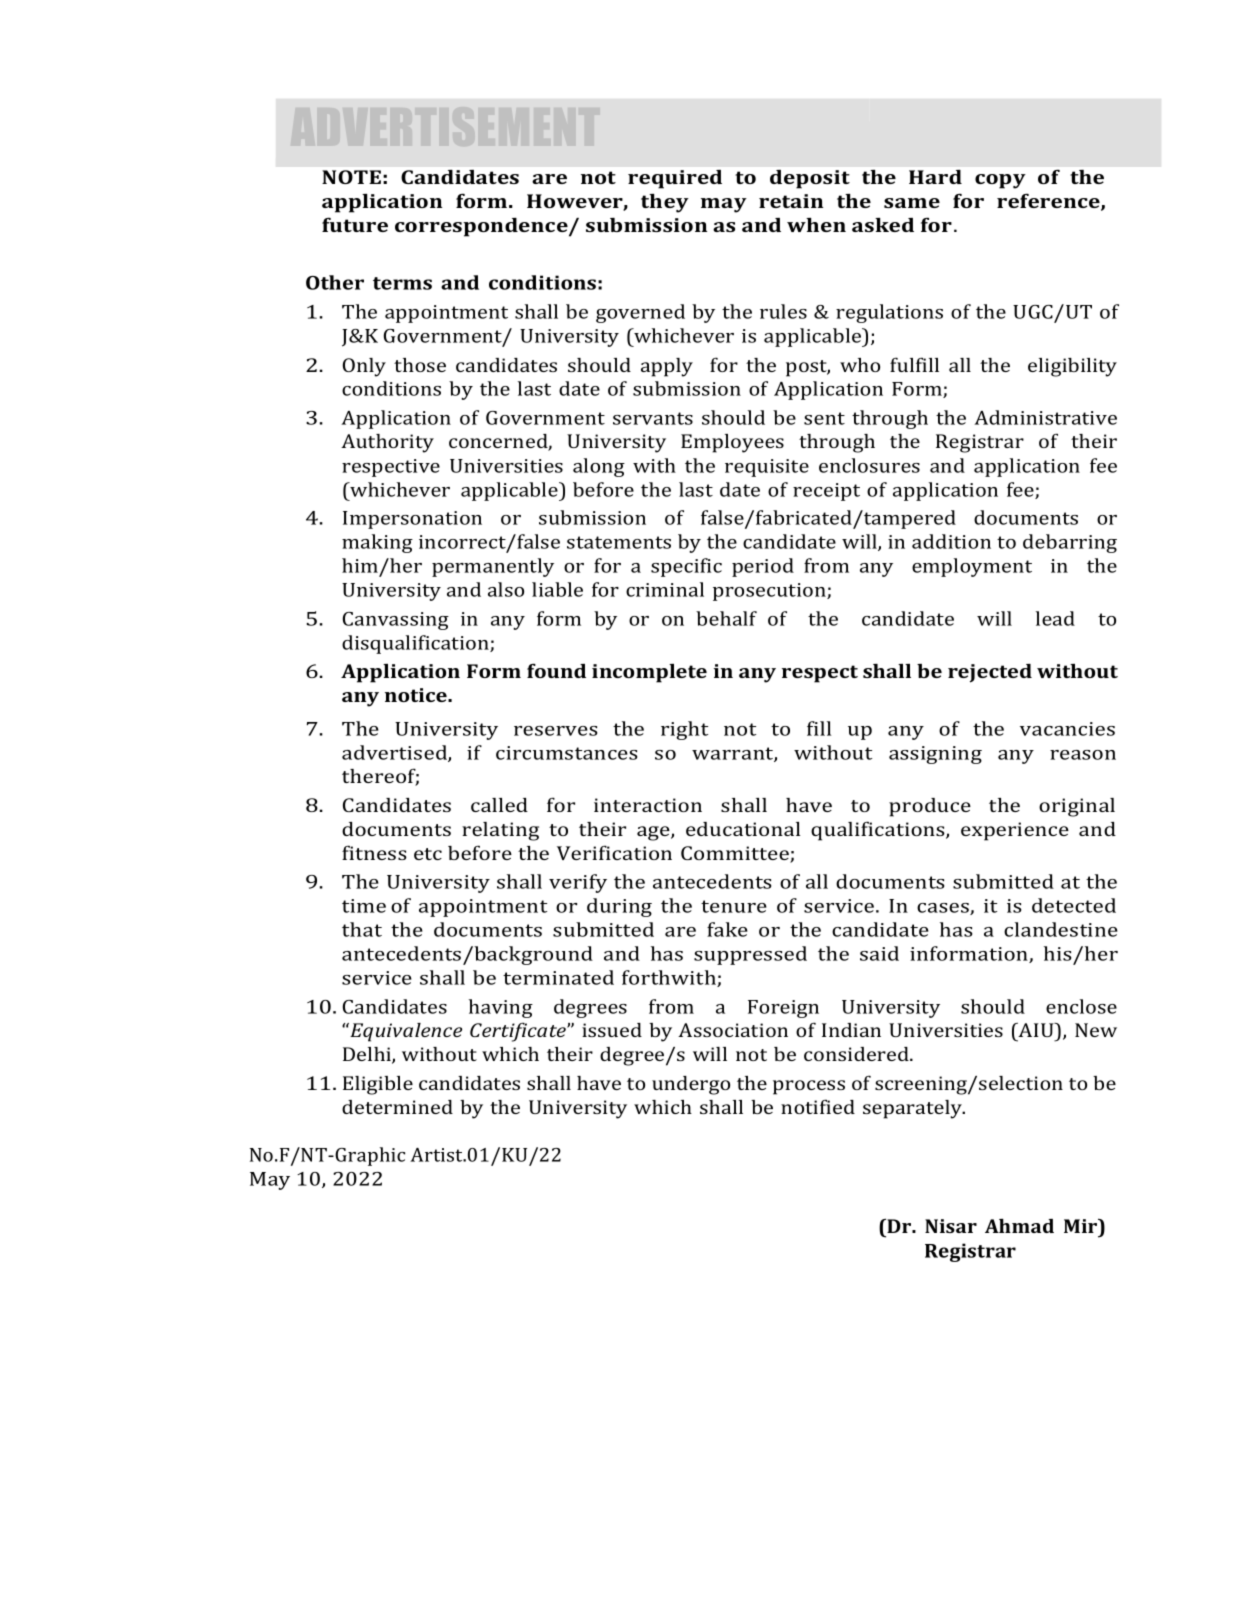 This document has height=1612, width=1246. Describe the element at coordinates (416, 644) in the document. I see `disqualification` at that location.
